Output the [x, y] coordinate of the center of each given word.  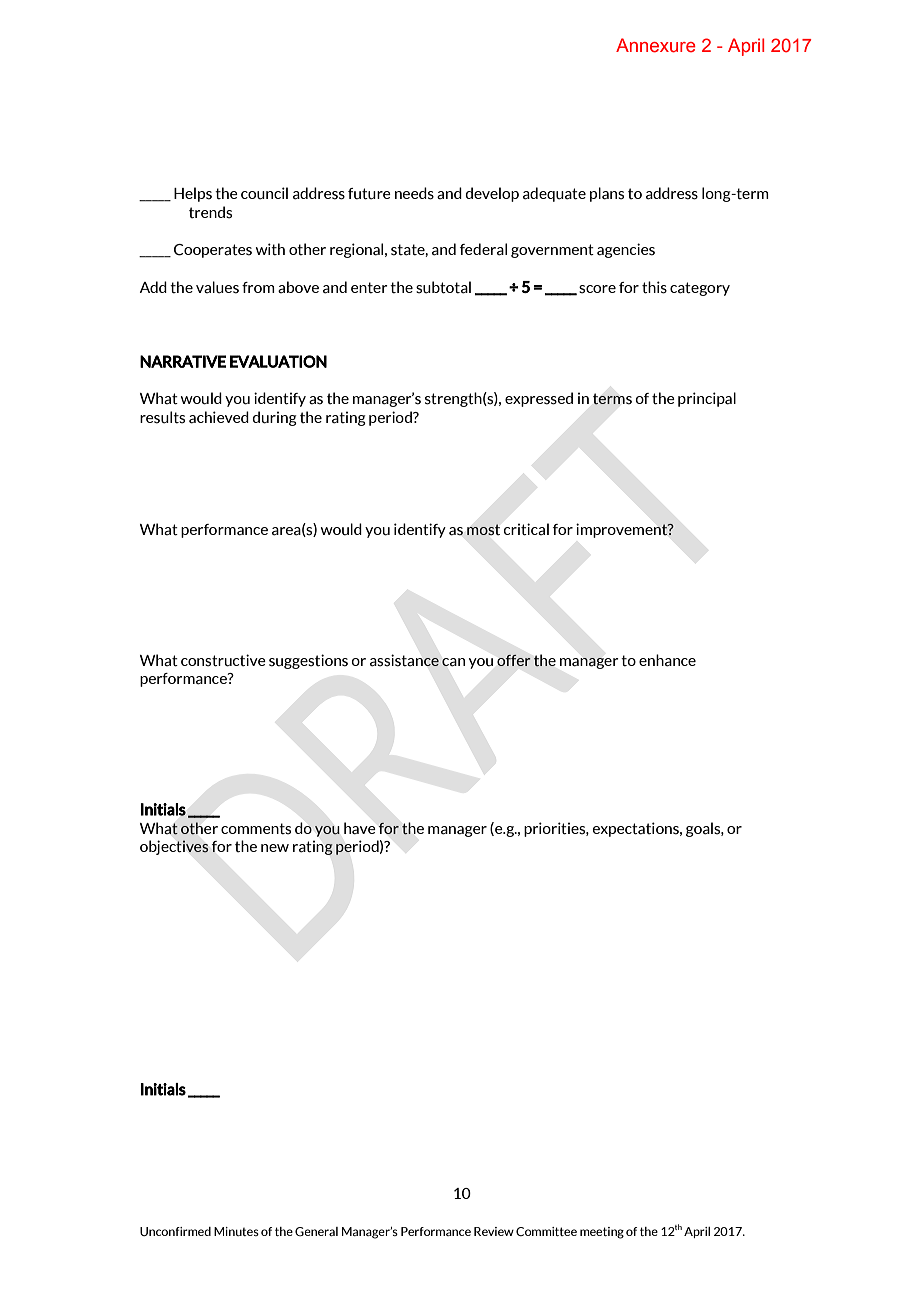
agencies [626, 250]
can [453, 662]
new [275, 848]
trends [210, 212]
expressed [539, 399]
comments [256, 829]
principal [707, 399]
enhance [667, 660]
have [360, 828]
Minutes [236, 1231]
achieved [219, 417]
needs [414, 193]
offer [514, 660]
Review [494, 1231]
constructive [223, 660]
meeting [602, 1233]
